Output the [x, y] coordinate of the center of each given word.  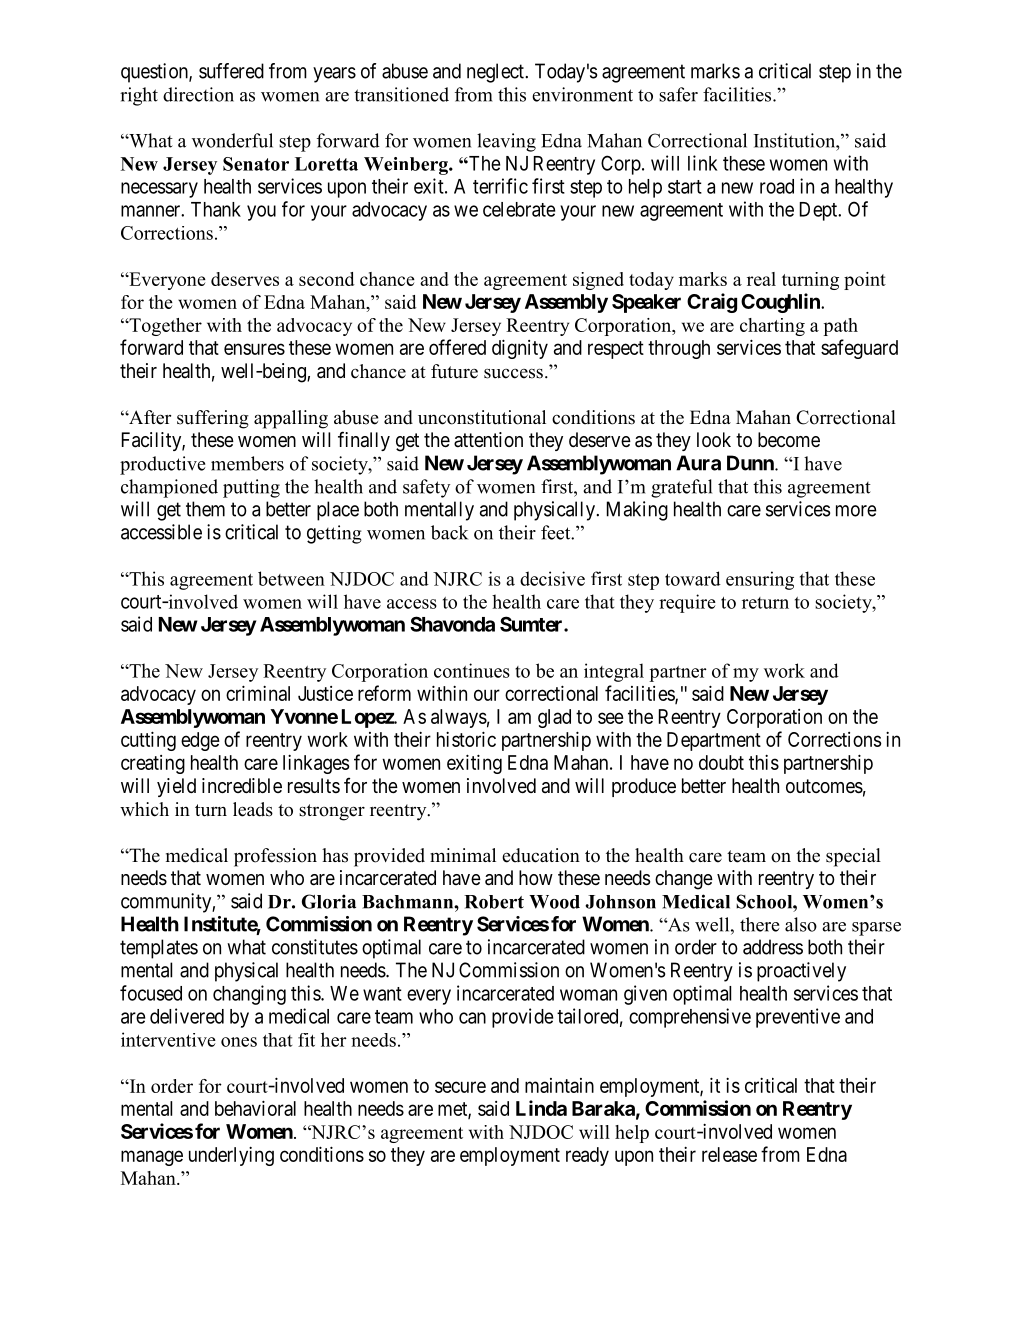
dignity [520, 349]
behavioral [255, 1108]
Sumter [532, 624]
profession [275, 857]
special [853, 857]
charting [772, 327]
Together [164, 327]
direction [198, 94]
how [536, 877]
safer [678, 94]
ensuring [760, 580]
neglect [496, 73]
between [291, 578]
